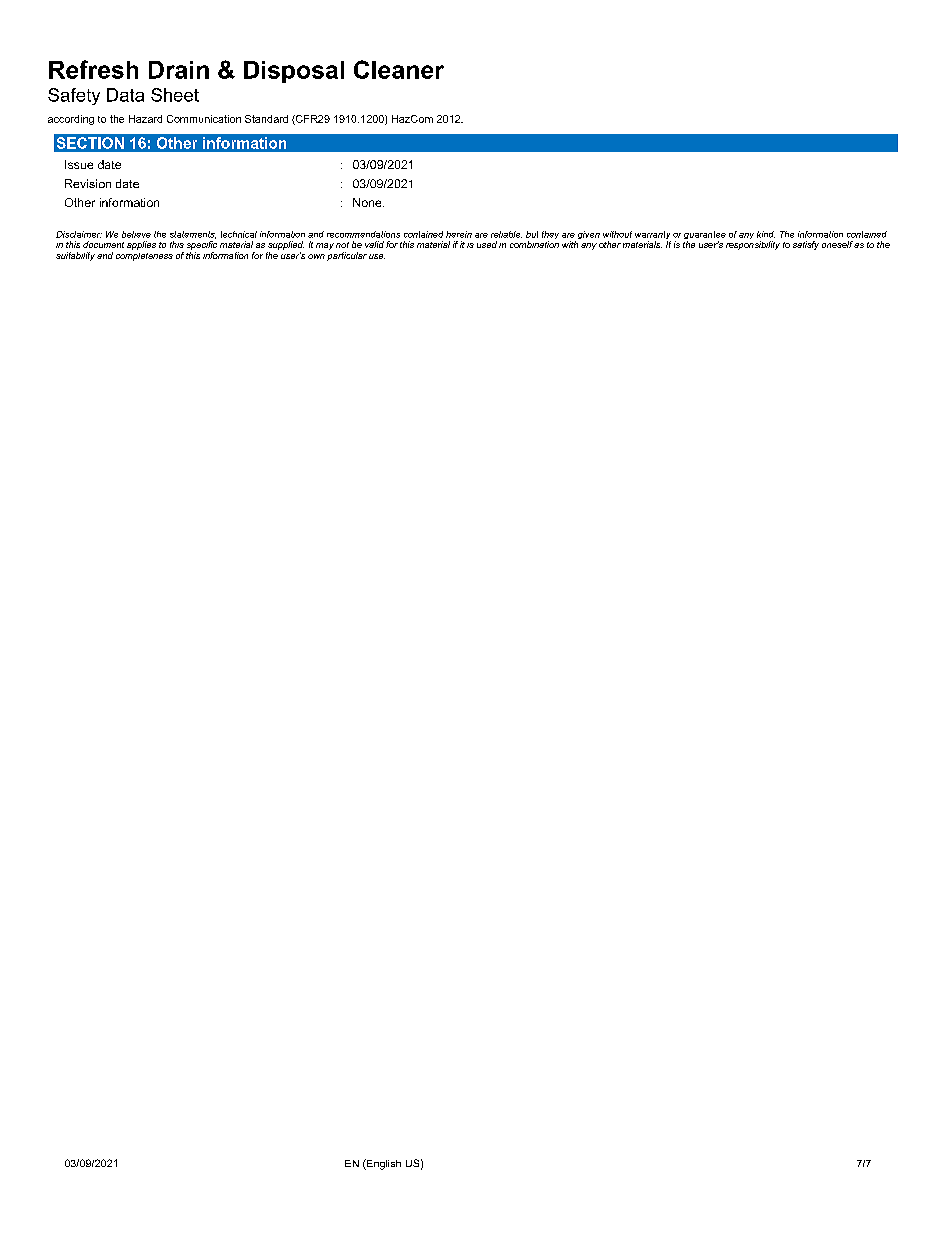 This document has height=1233, width=952. What do you see at coordinates (144, 257) in the document?
I see `completeness` at bounding box center [144, 257].
